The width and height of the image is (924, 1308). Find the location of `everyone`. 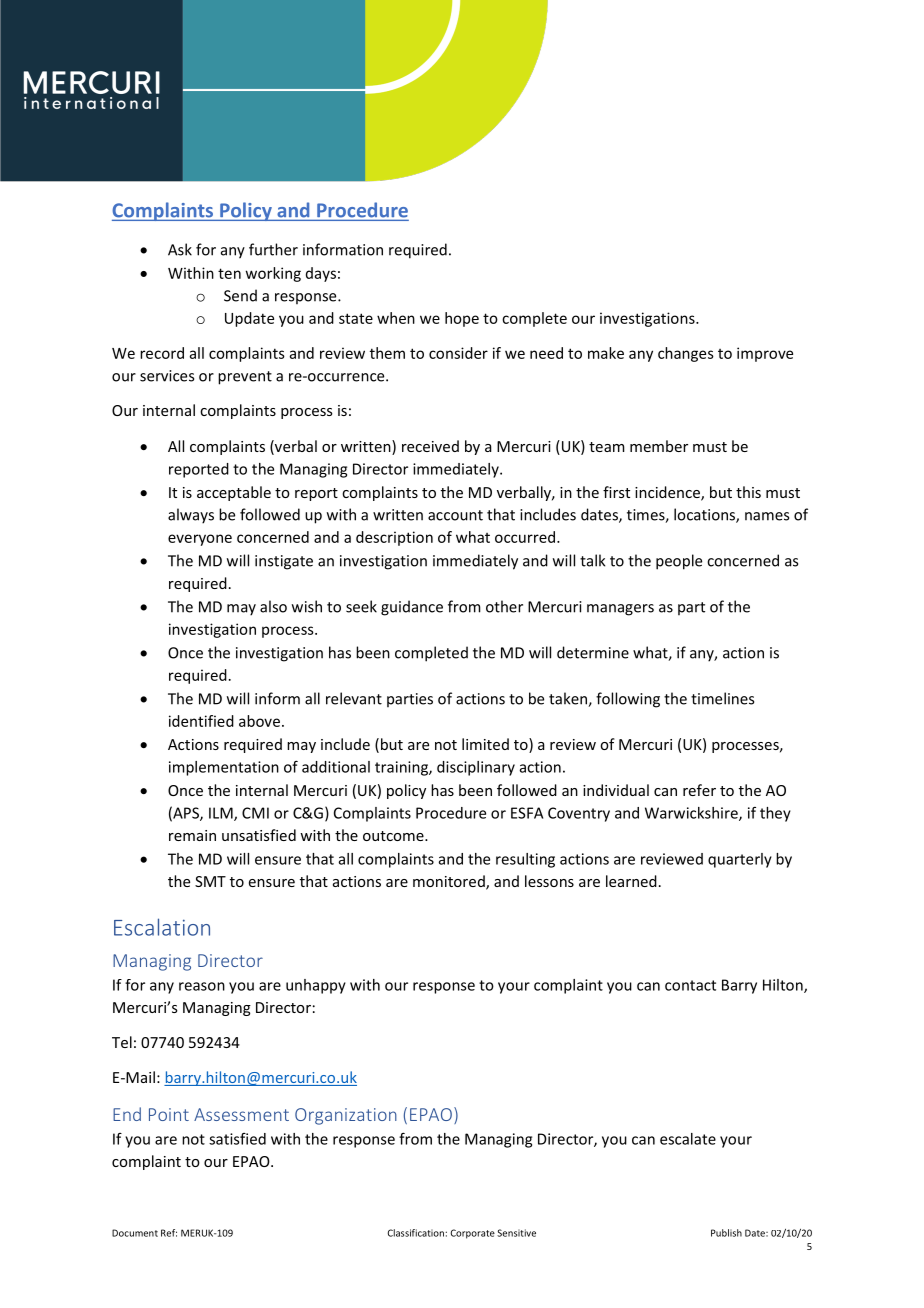

everyone is located at coordinates (200, 540).
